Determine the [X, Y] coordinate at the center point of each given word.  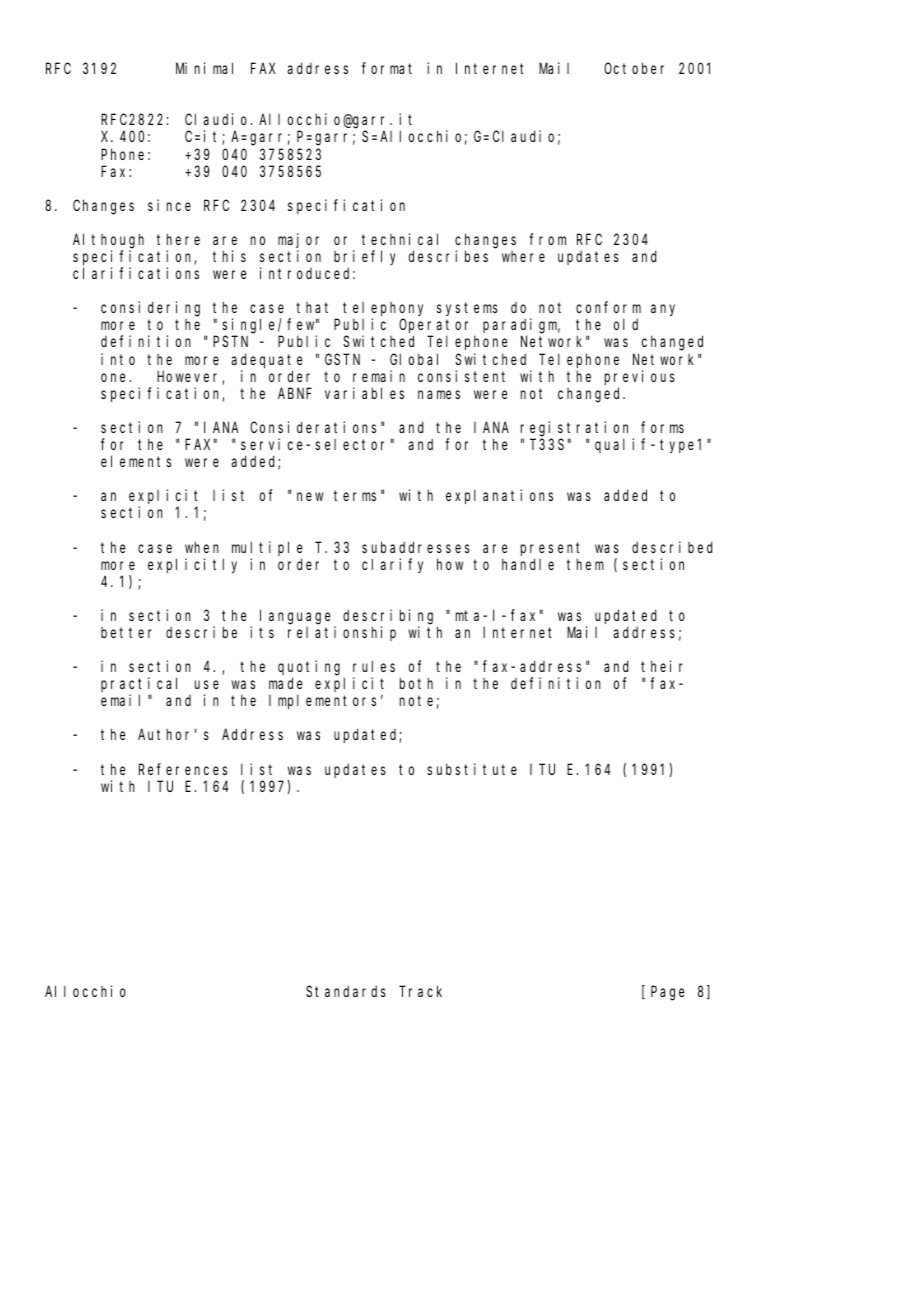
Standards [346, 991]
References [183, 769]
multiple [267, 548]
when [202, 547]
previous [640, 377]
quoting [311, 669]
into [118, 359]
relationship [342, 633]
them [585, 564]
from [547, 239]
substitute [472, 769]
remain [379, 376]
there [178, 239]
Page [667, 993]
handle [528, 564]
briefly [365, 257]
